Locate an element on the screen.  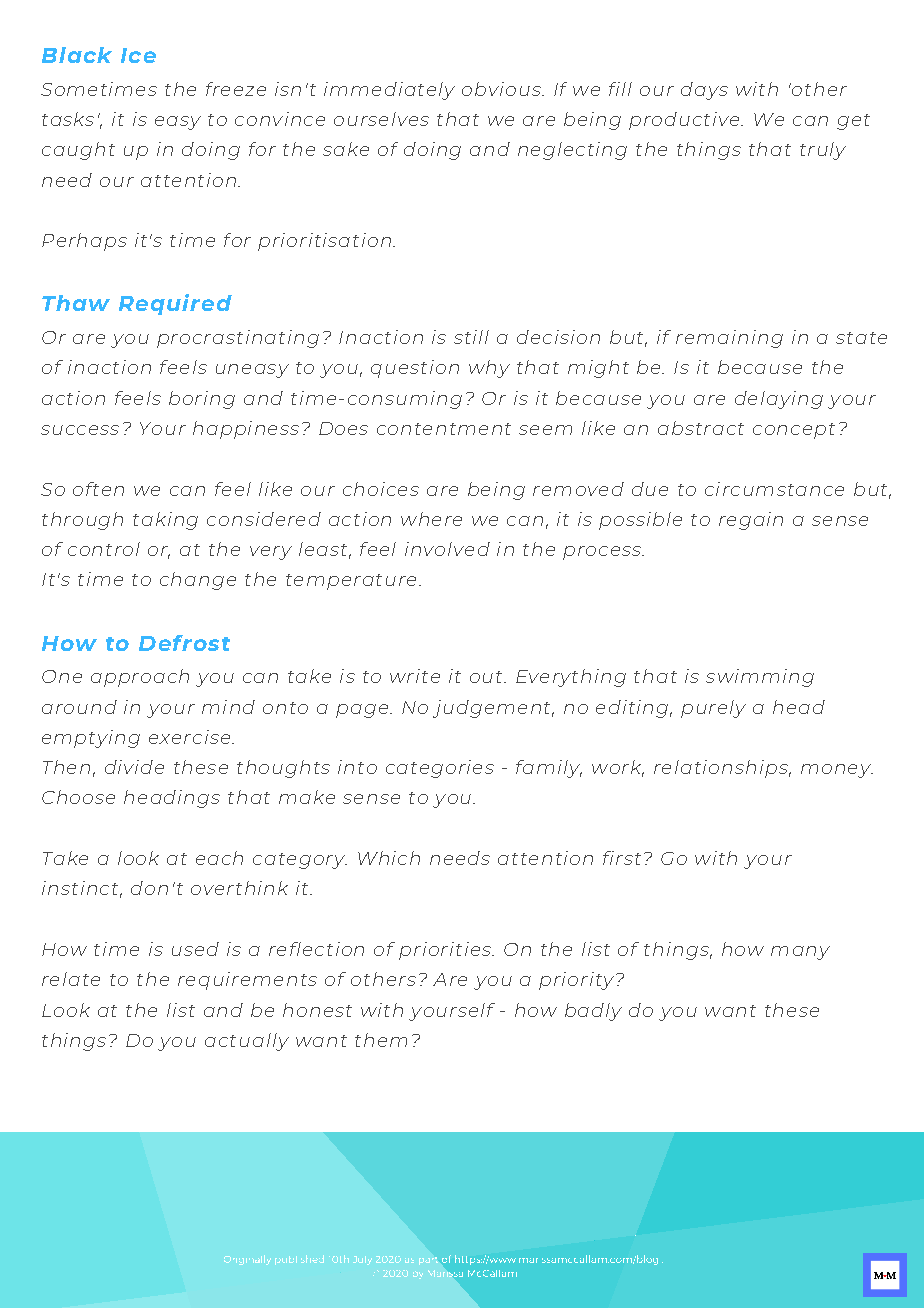
money is located at coordinates (837, 771).
